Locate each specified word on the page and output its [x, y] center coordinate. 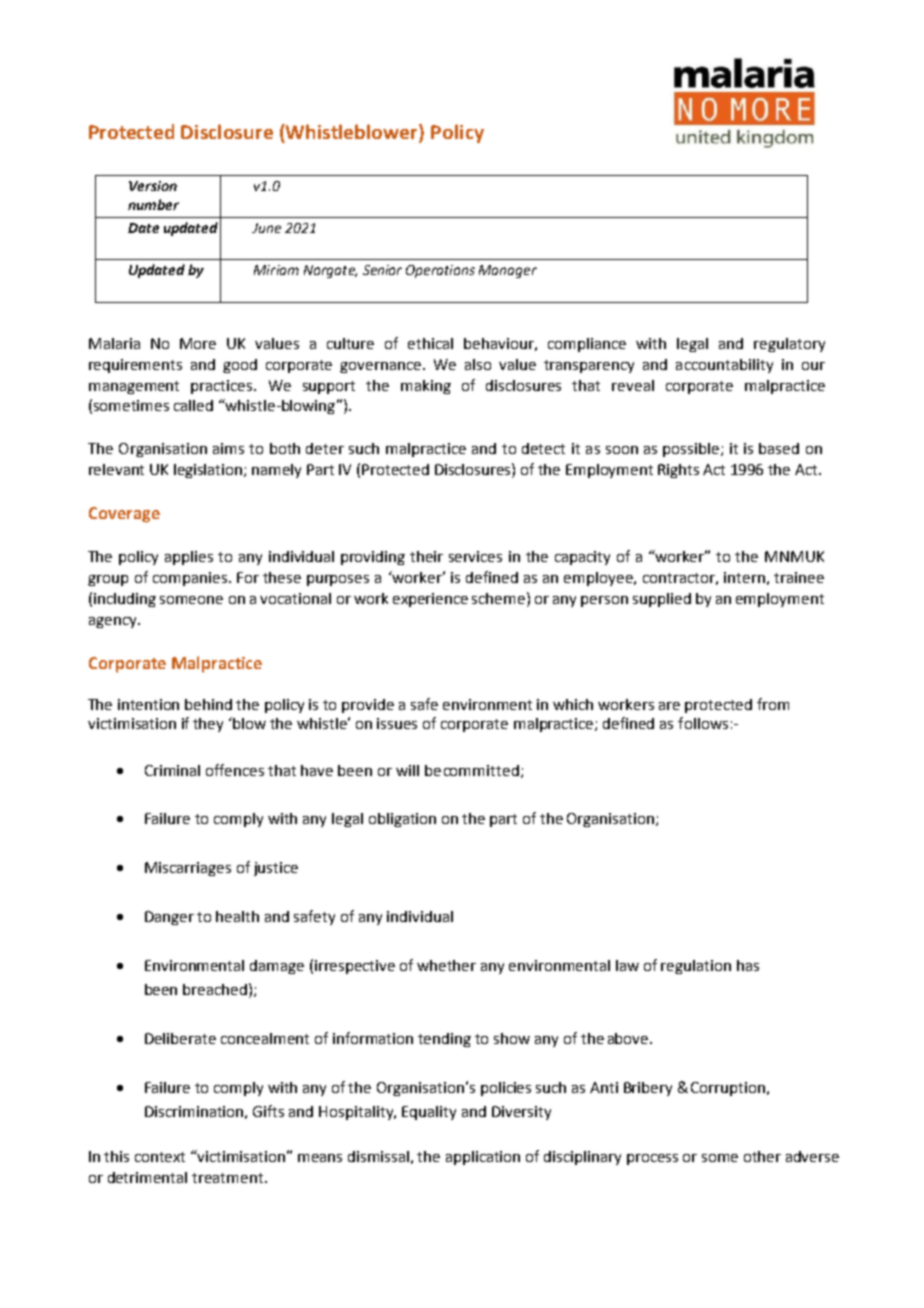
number [153, 204]
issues [397, 723]
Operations [440, 271]
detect [543, 448]
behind [208, 704]
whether [446, 965]
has [748, 965]
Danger [169, 918]
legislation [209, 471]
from [773, 704]
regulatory [789, 345]
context [160, 1157]
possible [691, 450]
